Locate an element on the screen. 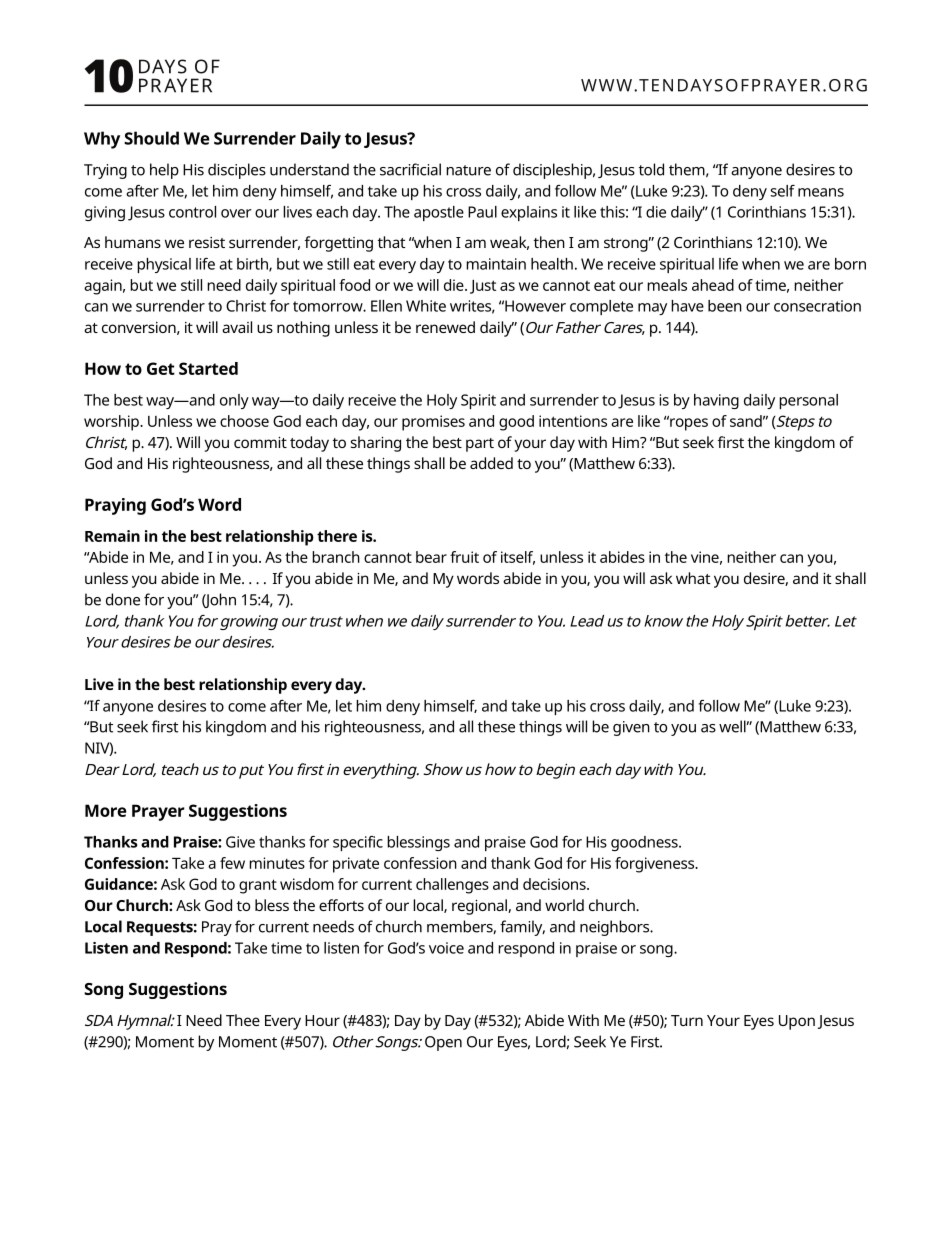 Image resolution: width=952 pixels, height=1233 pixels. done is located at coordinates (123, 599).
